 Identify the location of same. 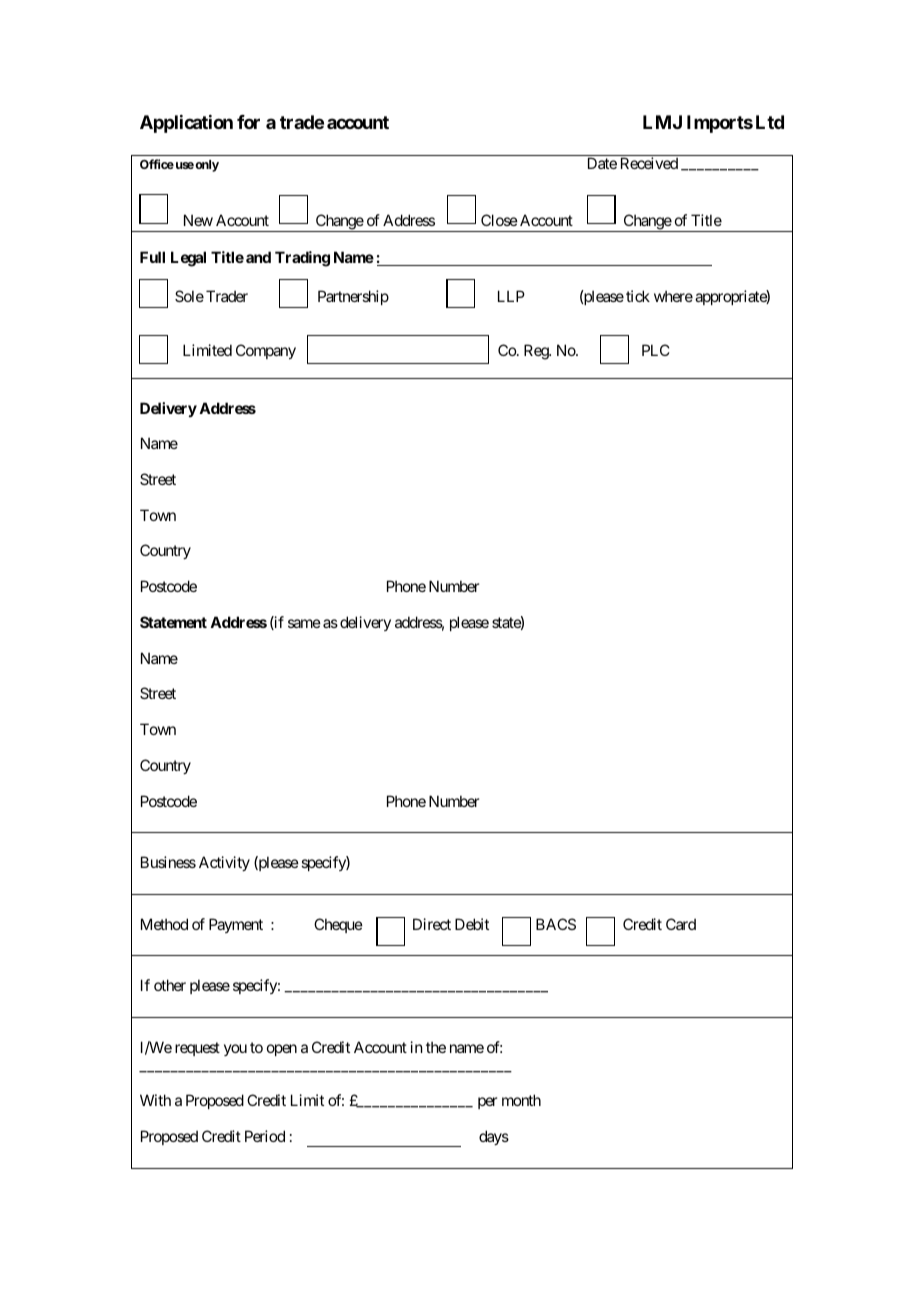
(304, 623).
